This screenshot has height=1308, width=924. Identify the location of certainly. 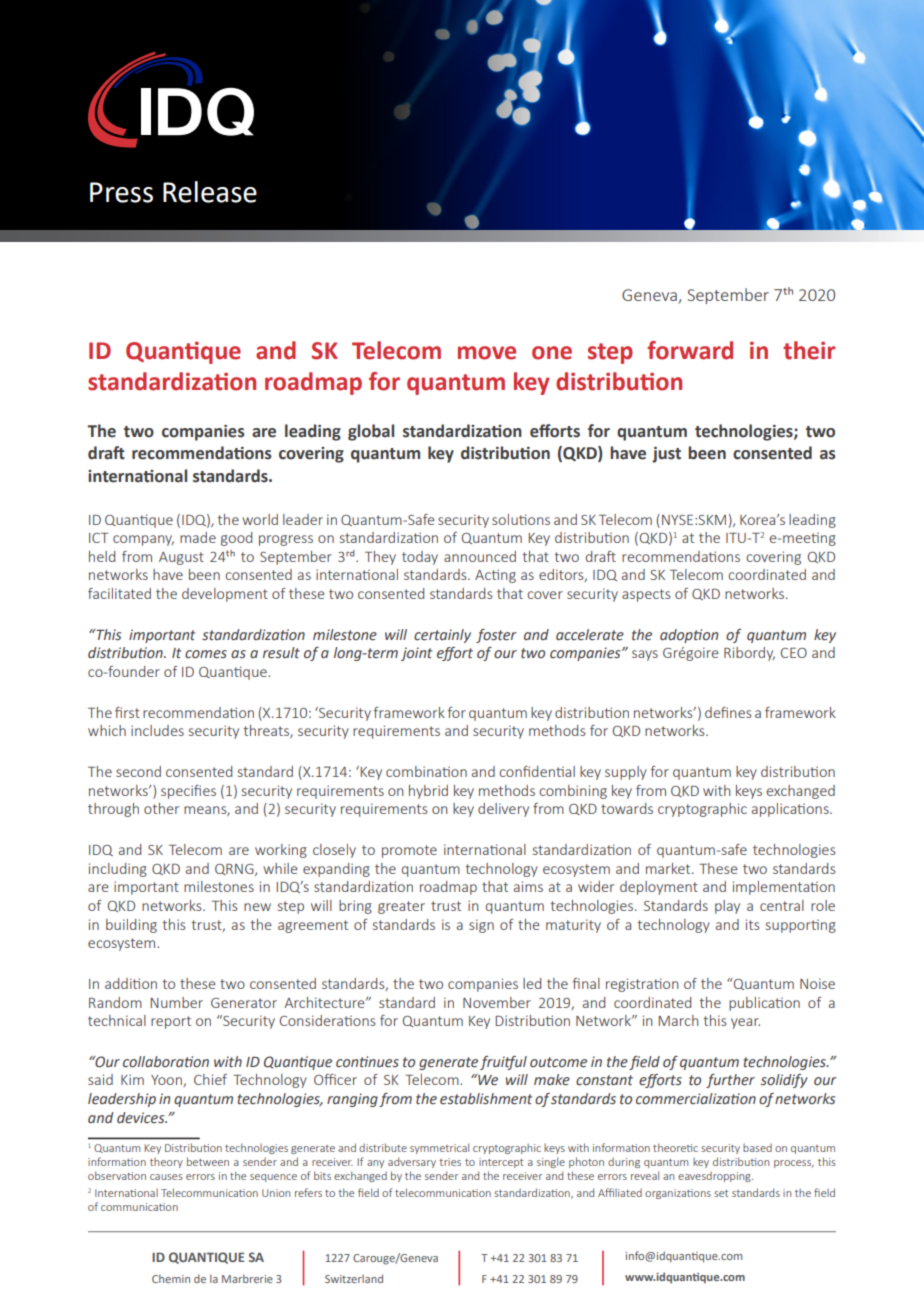
(442, 636).
